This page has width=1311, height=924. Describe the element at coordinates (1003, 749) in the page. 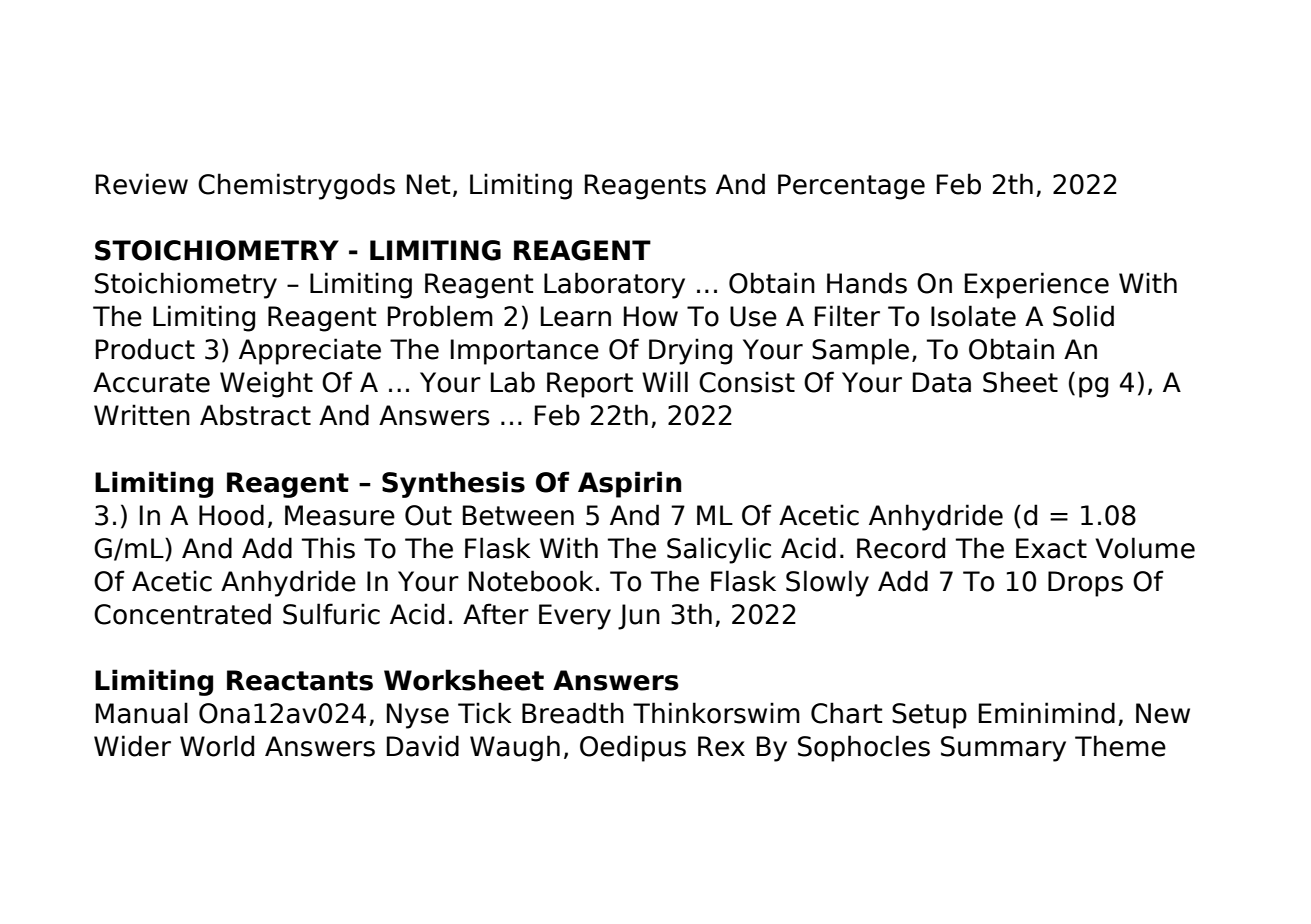

I see `Summary` at that location.
